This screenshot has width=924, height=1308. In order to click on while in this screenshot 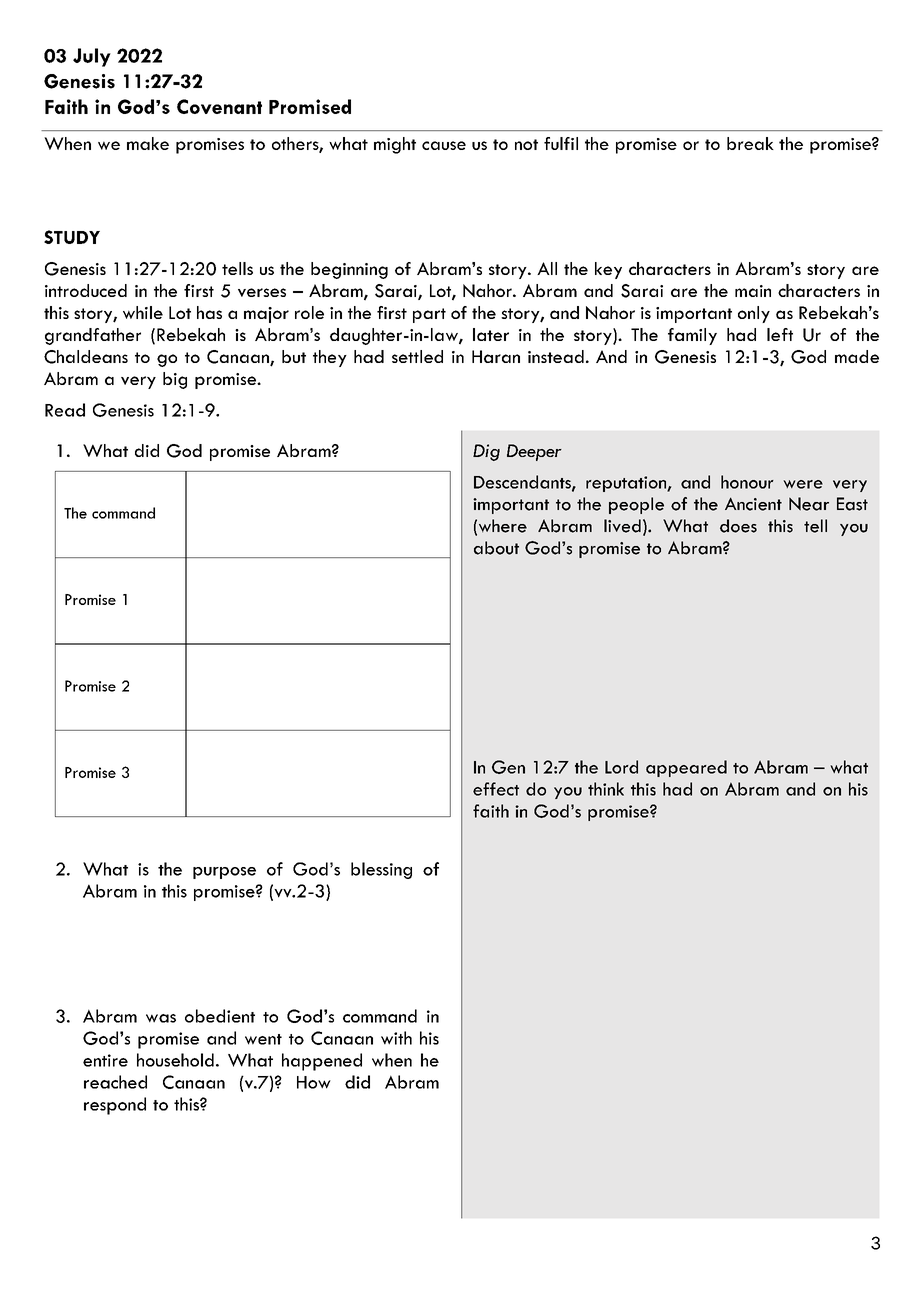, I will do `click(143, 312)`.
